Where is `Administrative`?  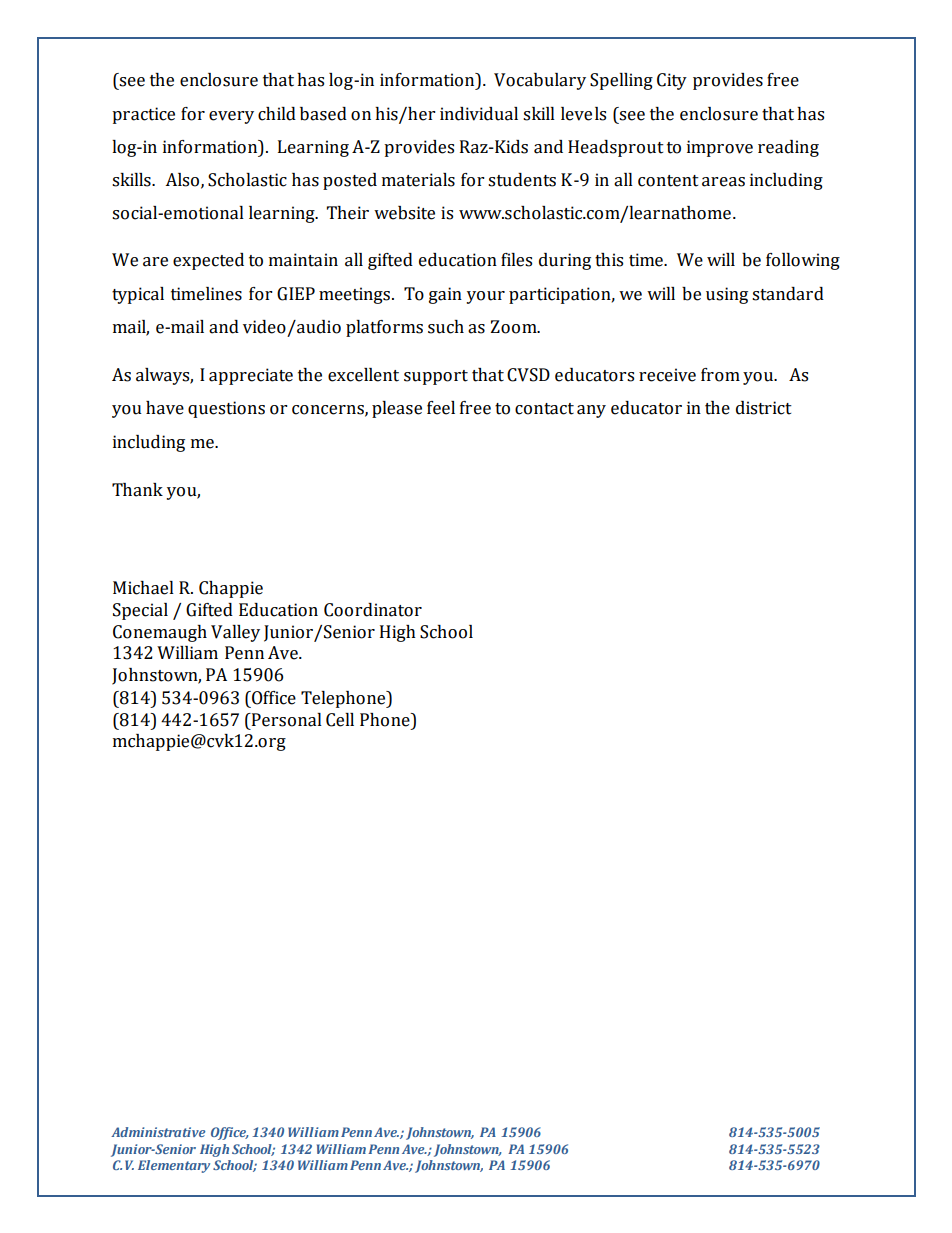 Administrative is located at coordinates (158, 1132).
